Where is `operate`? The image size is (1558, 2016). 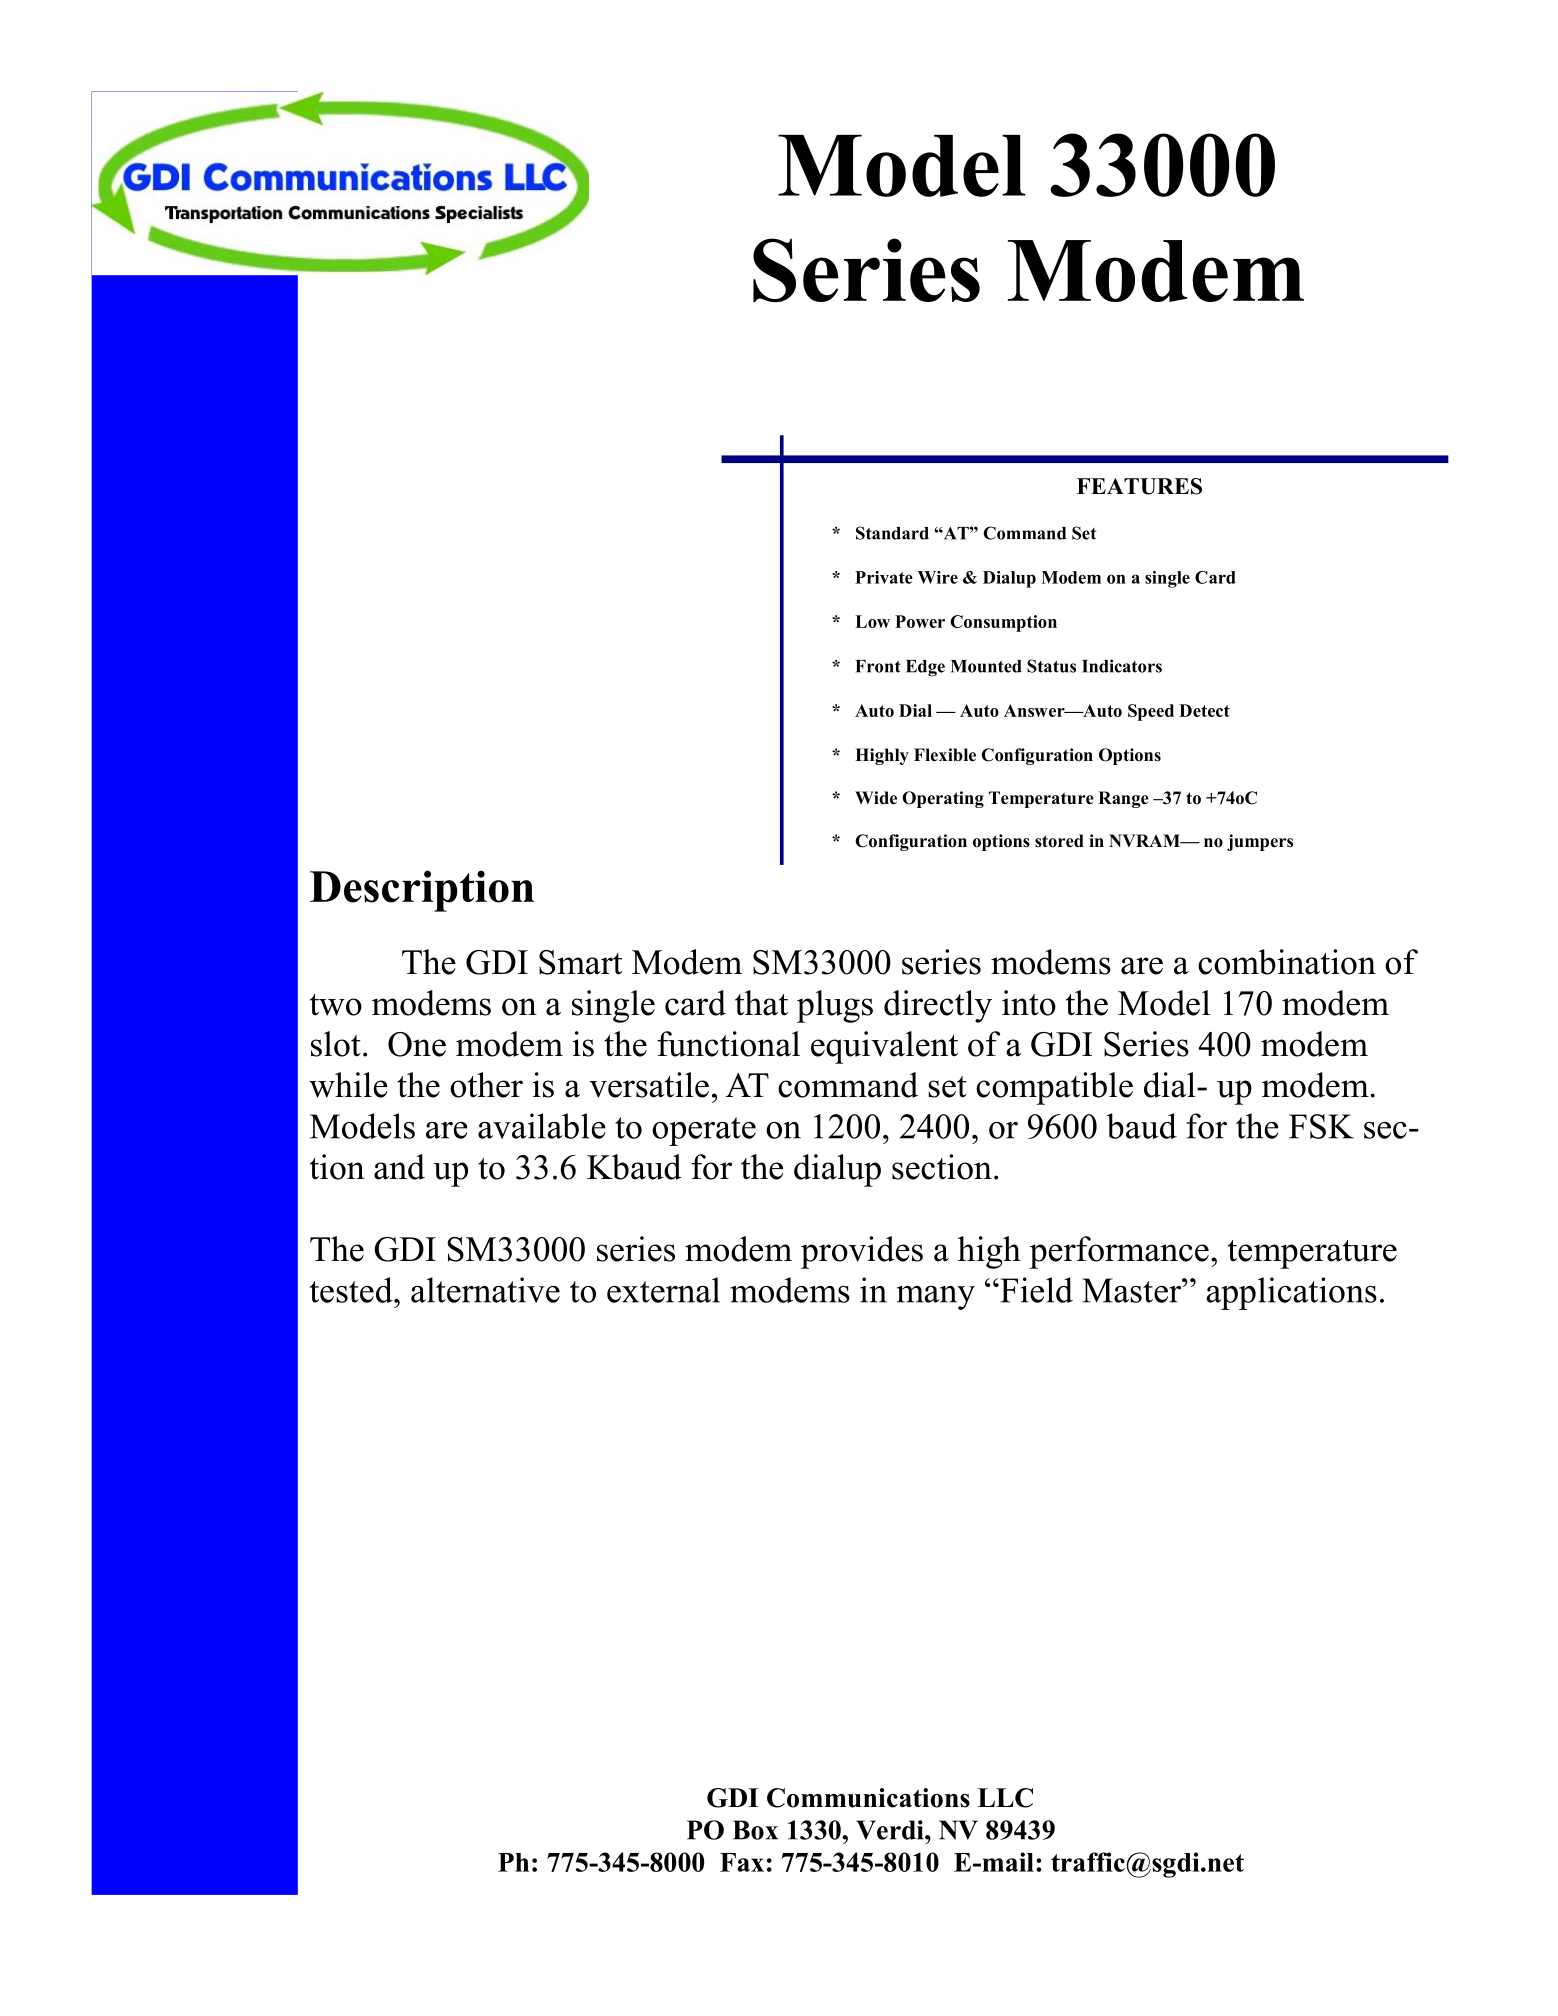 operate is located at coordinates (704, 1131).
